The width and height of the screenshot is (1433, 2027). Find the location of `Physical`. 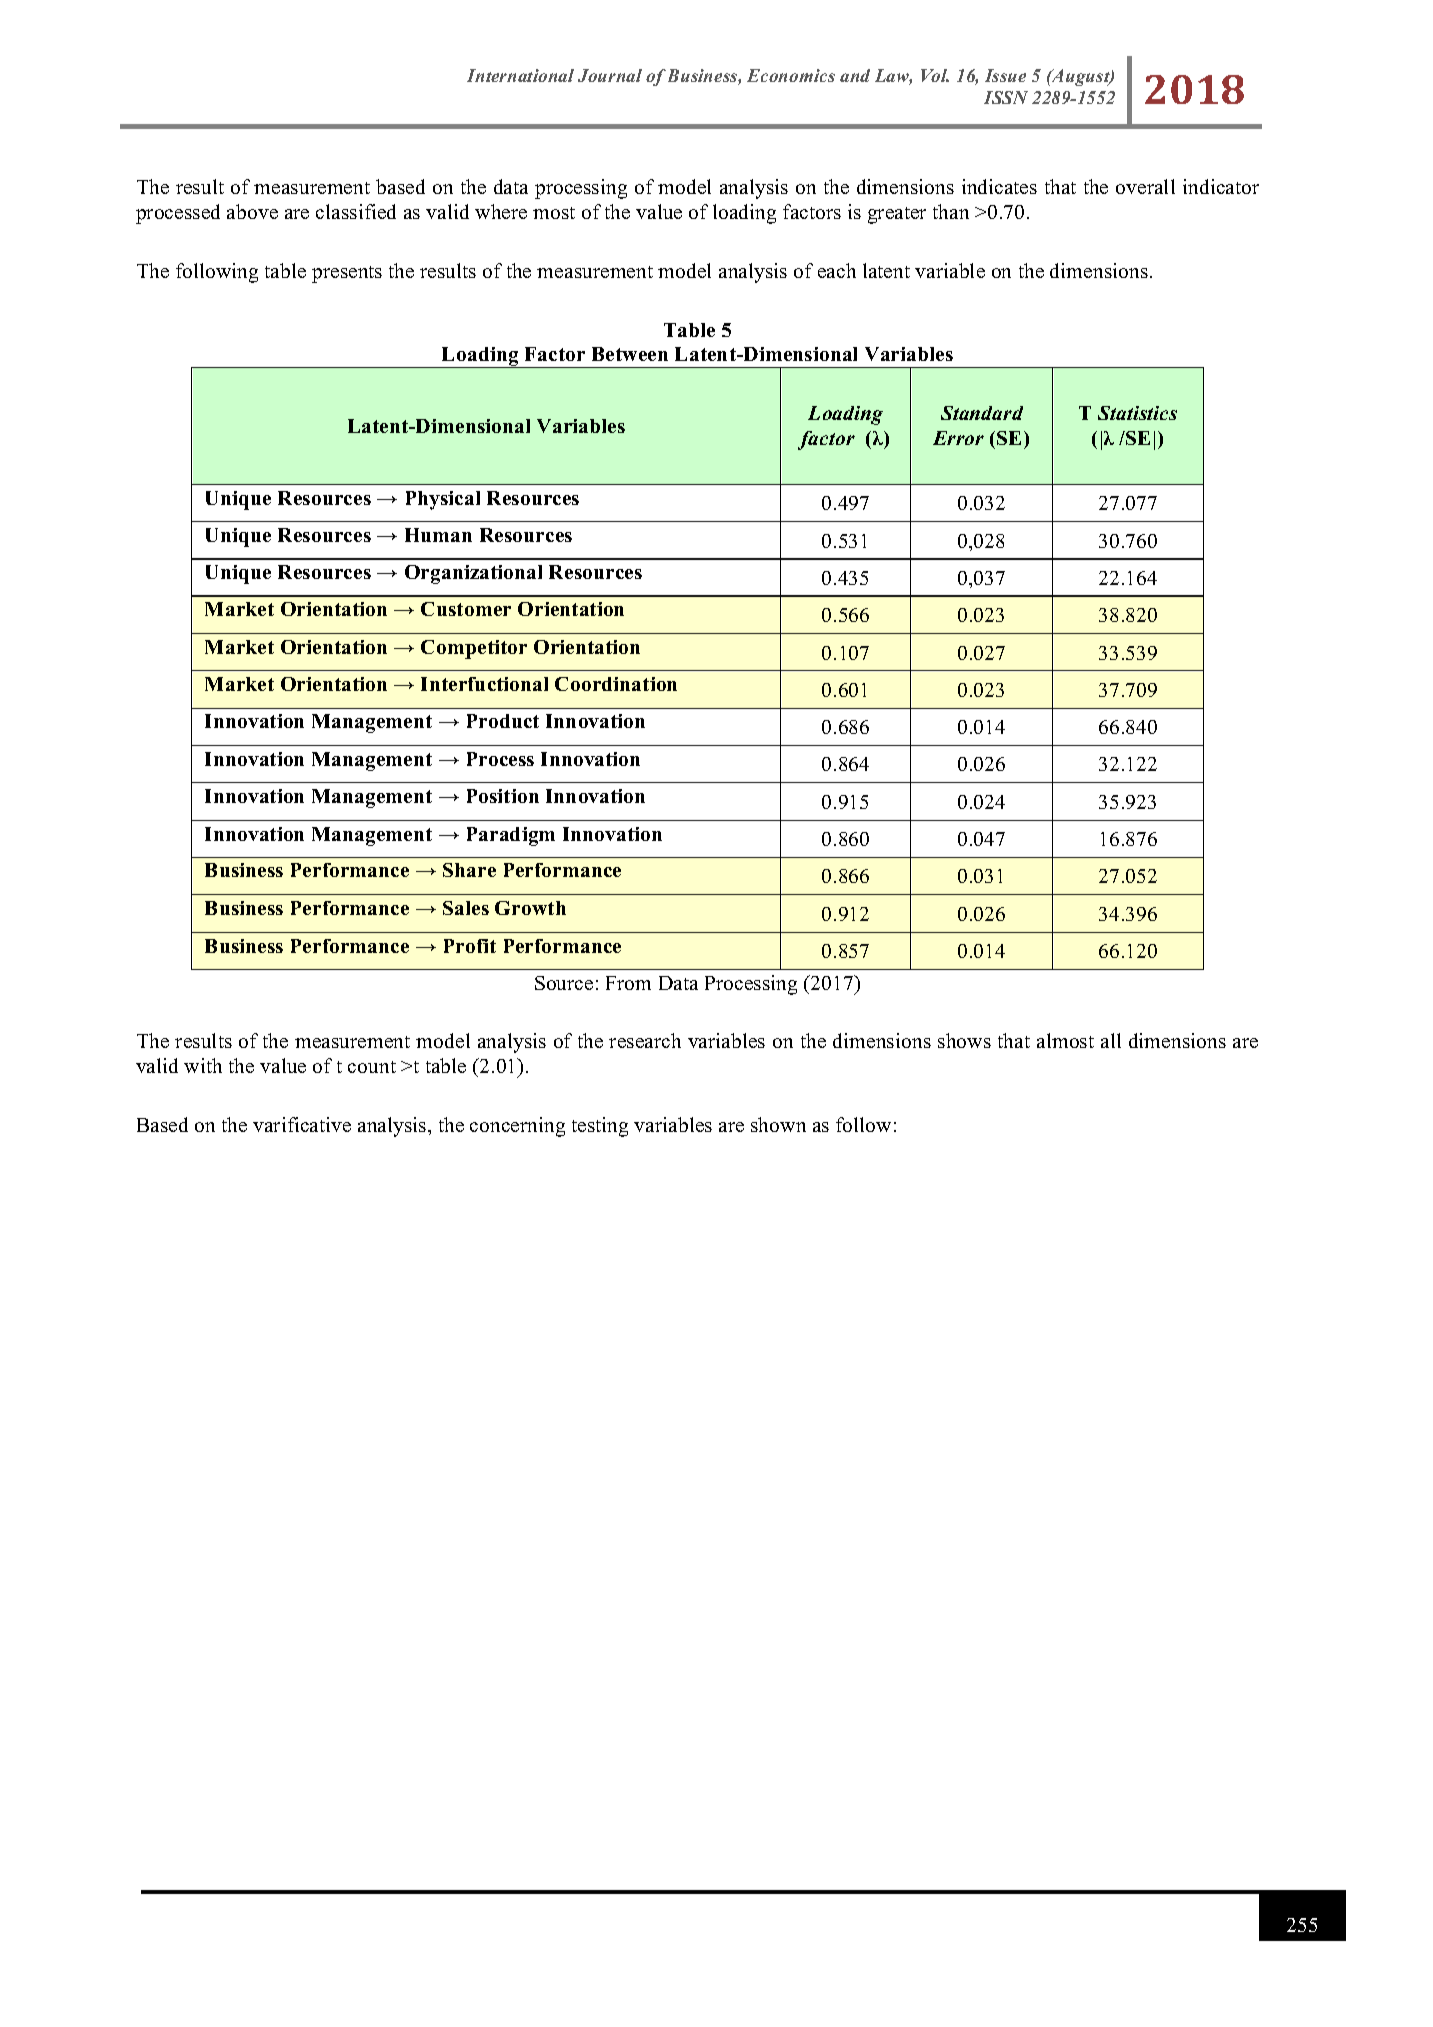

Physical is located at coordinates (443, 500).
